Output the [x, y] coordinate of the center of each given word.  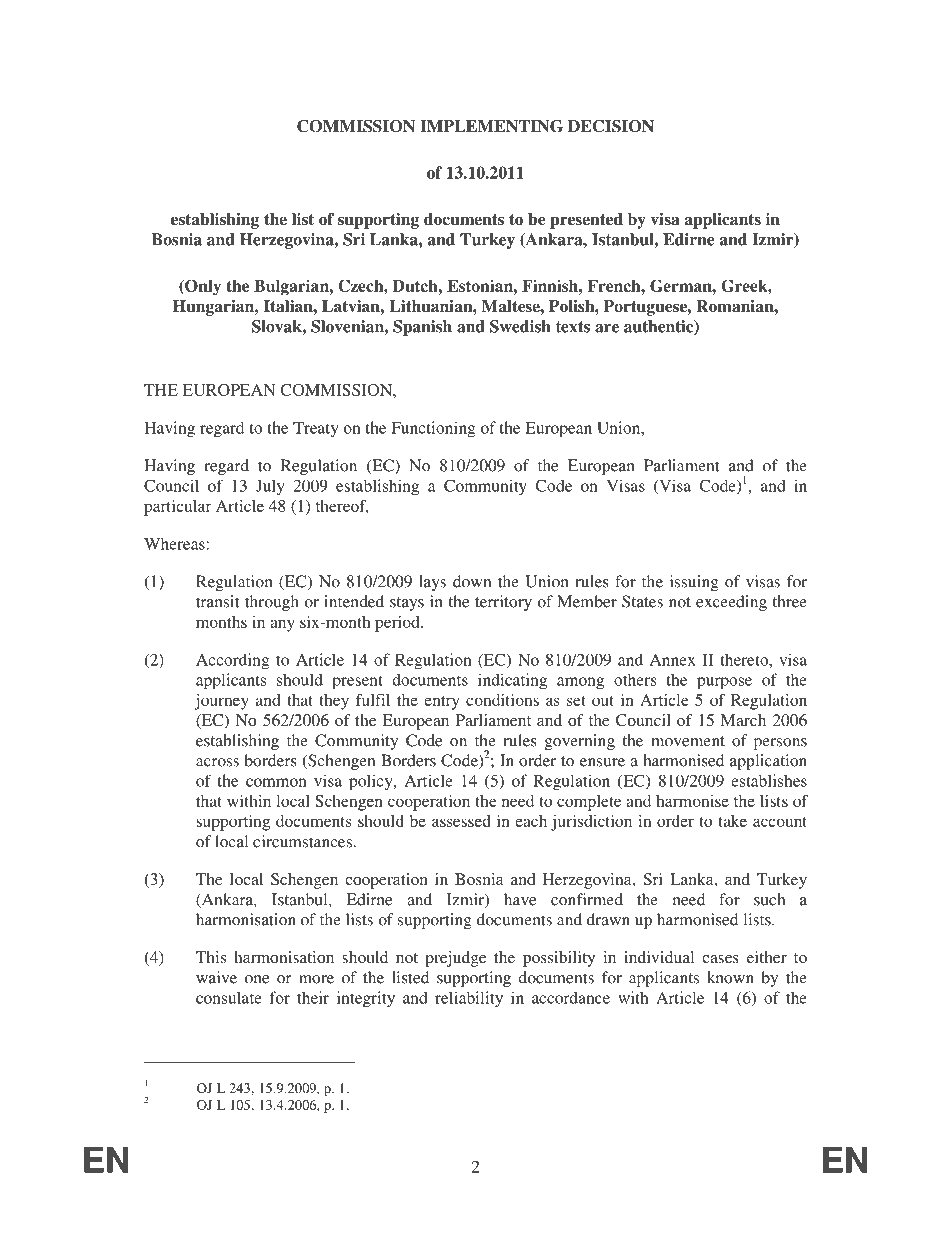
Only [202, 287]
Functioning [433, 429]
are [607, 328]
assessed [461, 821]
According [233, 661]
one [257, 979]
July [270, 488]
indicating [512, 681]
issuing [694, 583]
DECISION [611, 126]
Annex [673, 660]
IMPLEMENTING [491, 126]
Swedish [520, 326]
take [732, 821]
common [276, 782]
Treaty [316, 430]
